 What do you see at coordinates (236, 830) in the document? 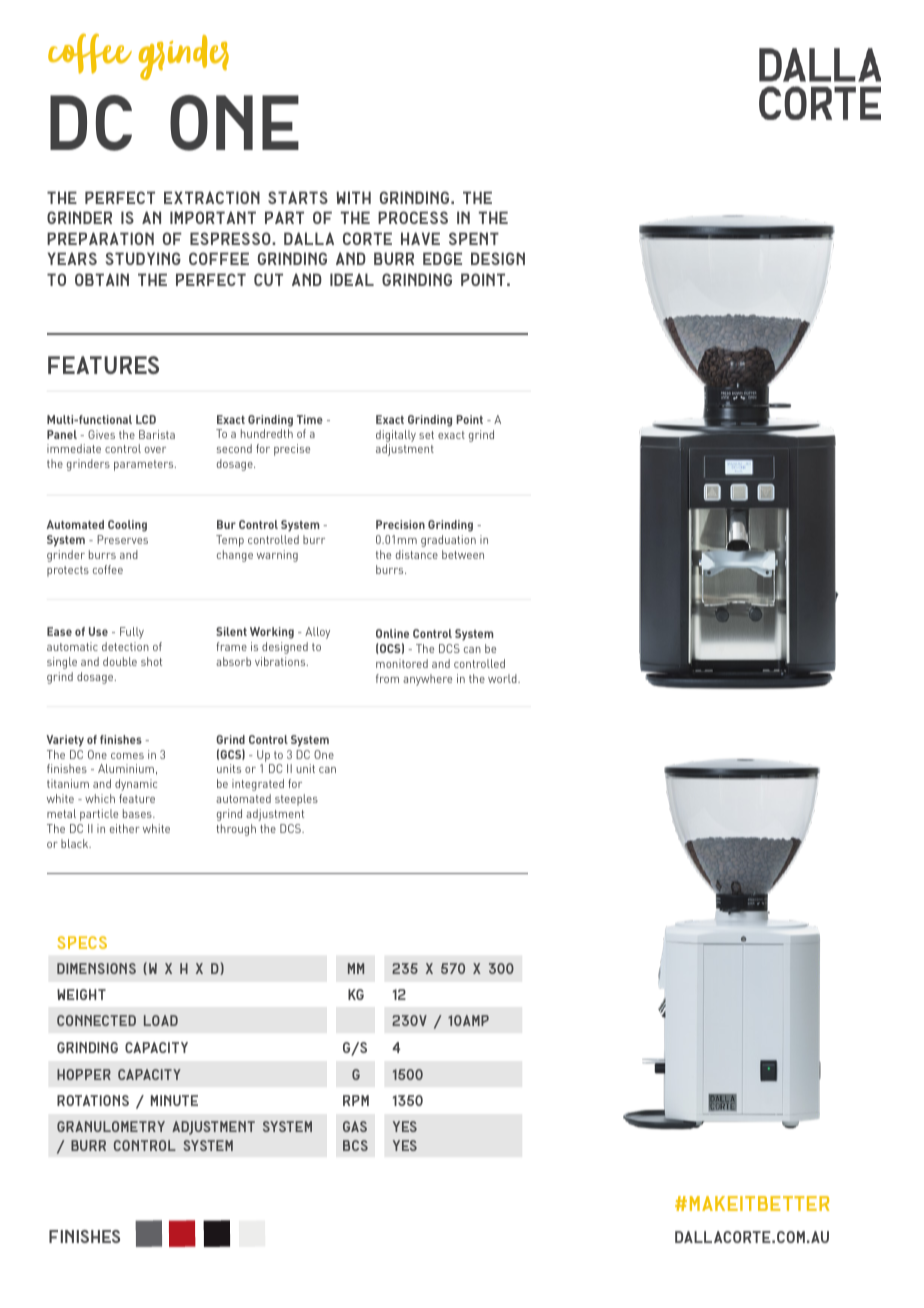
I see `through` at bounding box center [236, 830].
